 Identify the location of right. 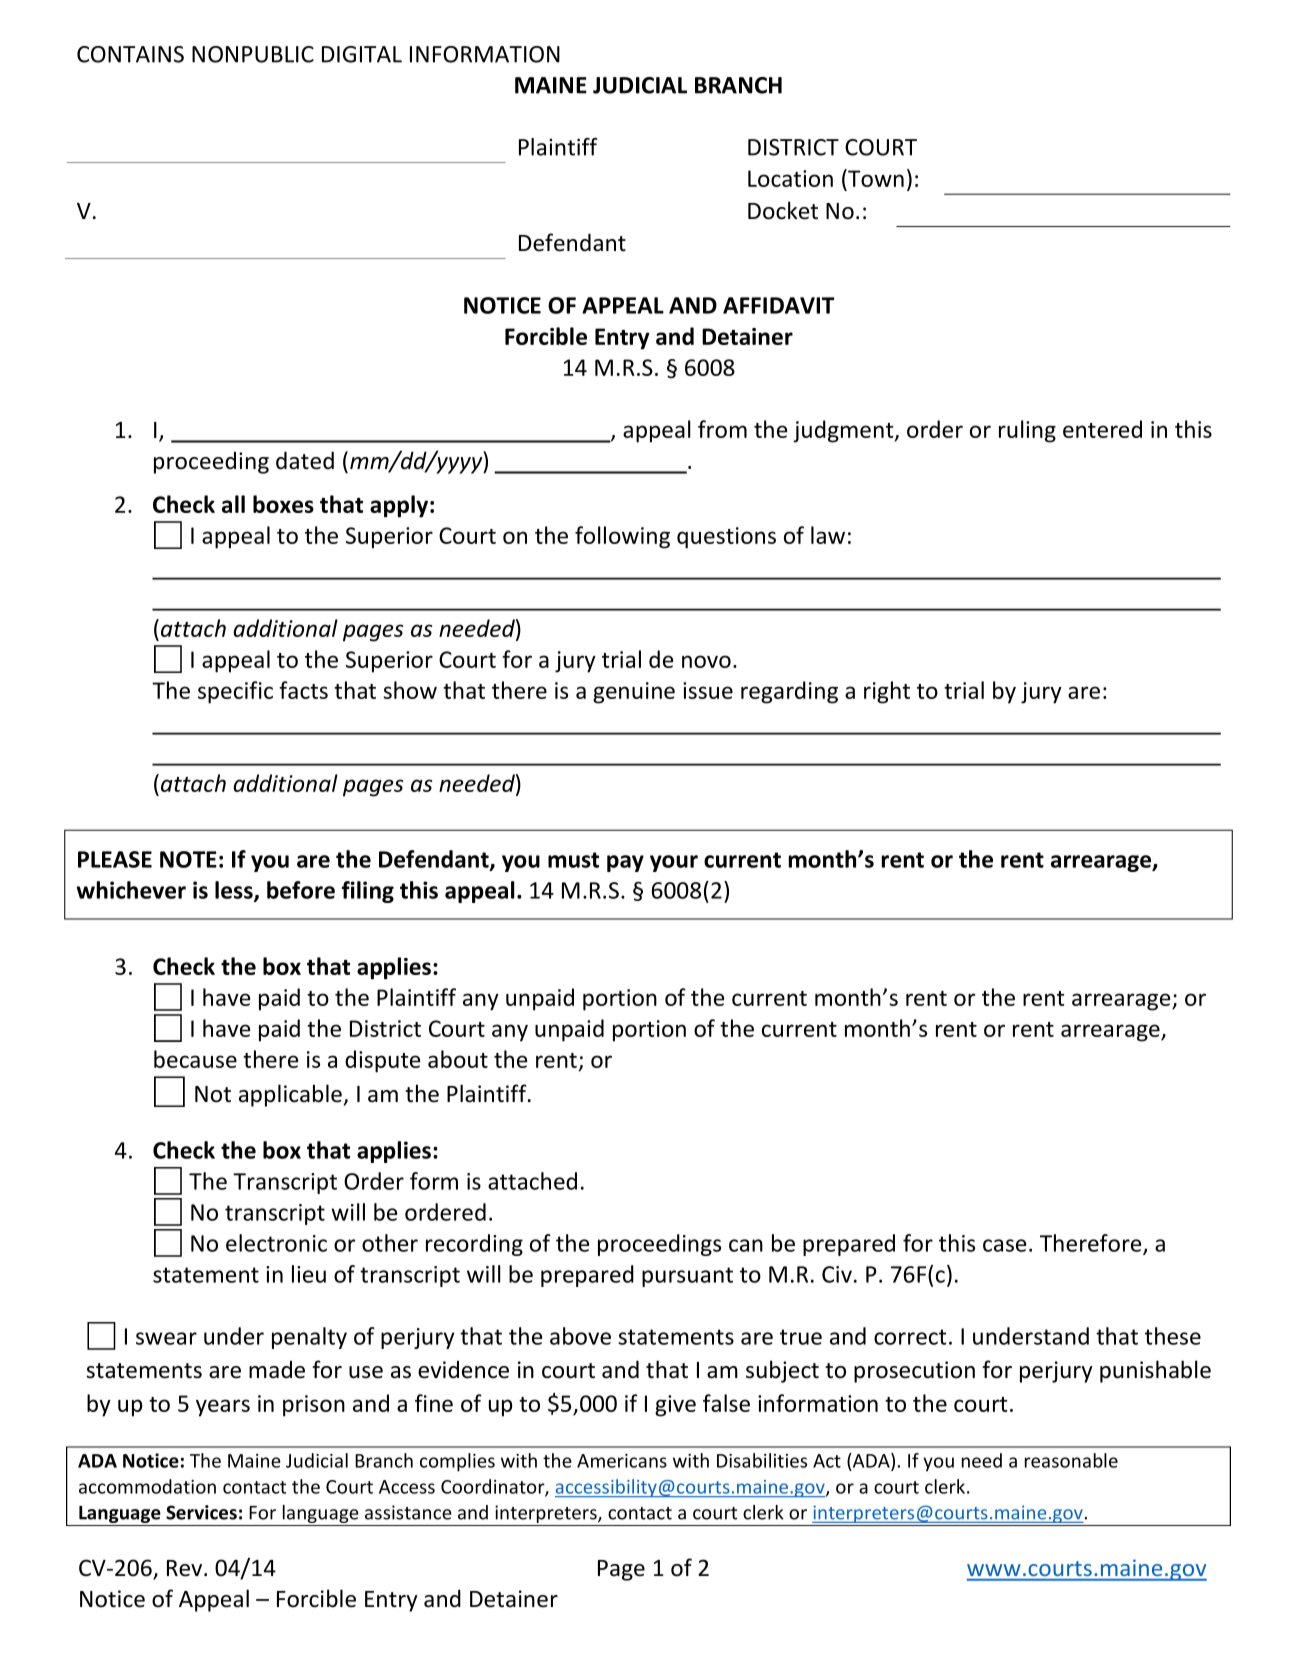
(887, 692).
